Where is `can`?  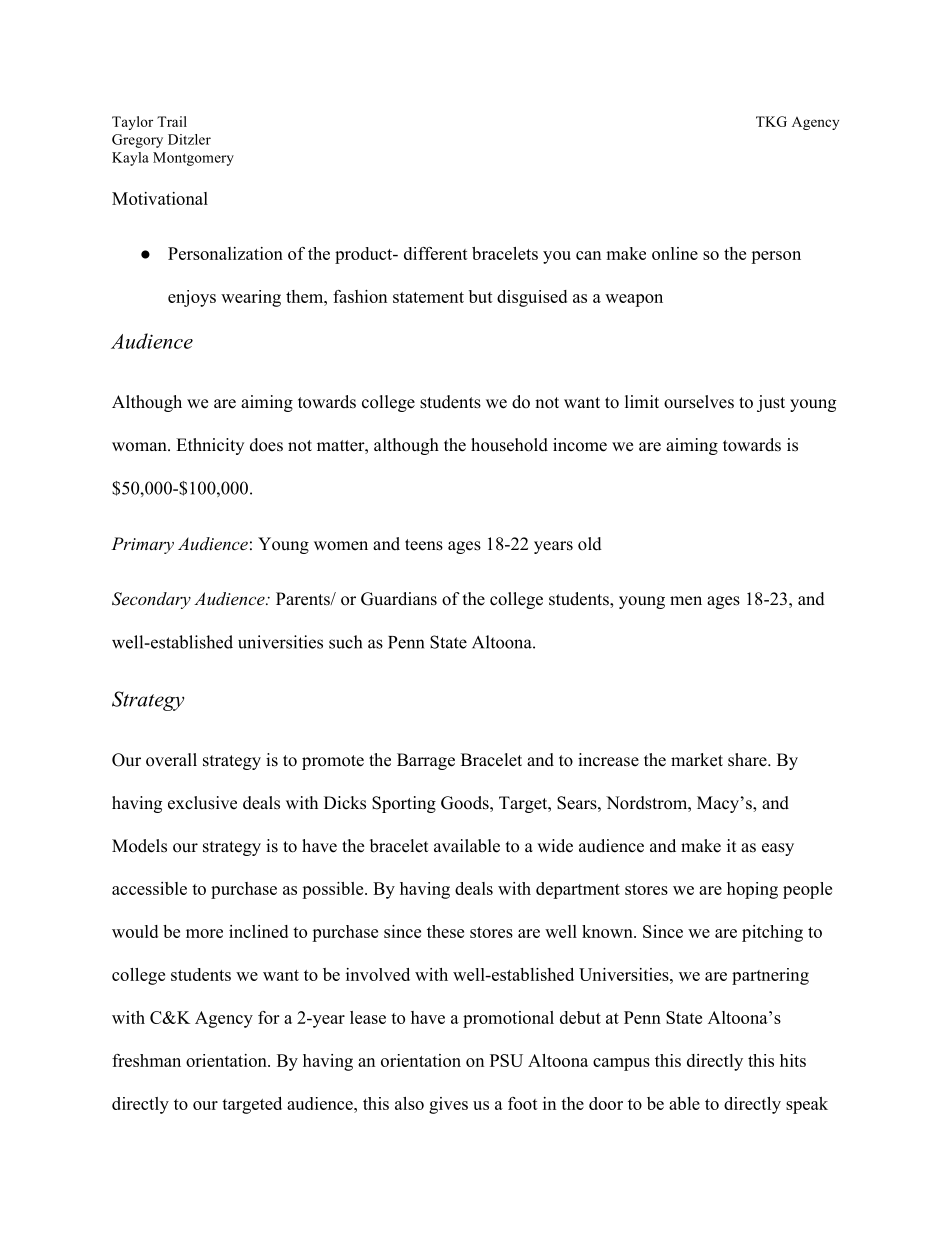 can is located at coordinates (588, 255).
